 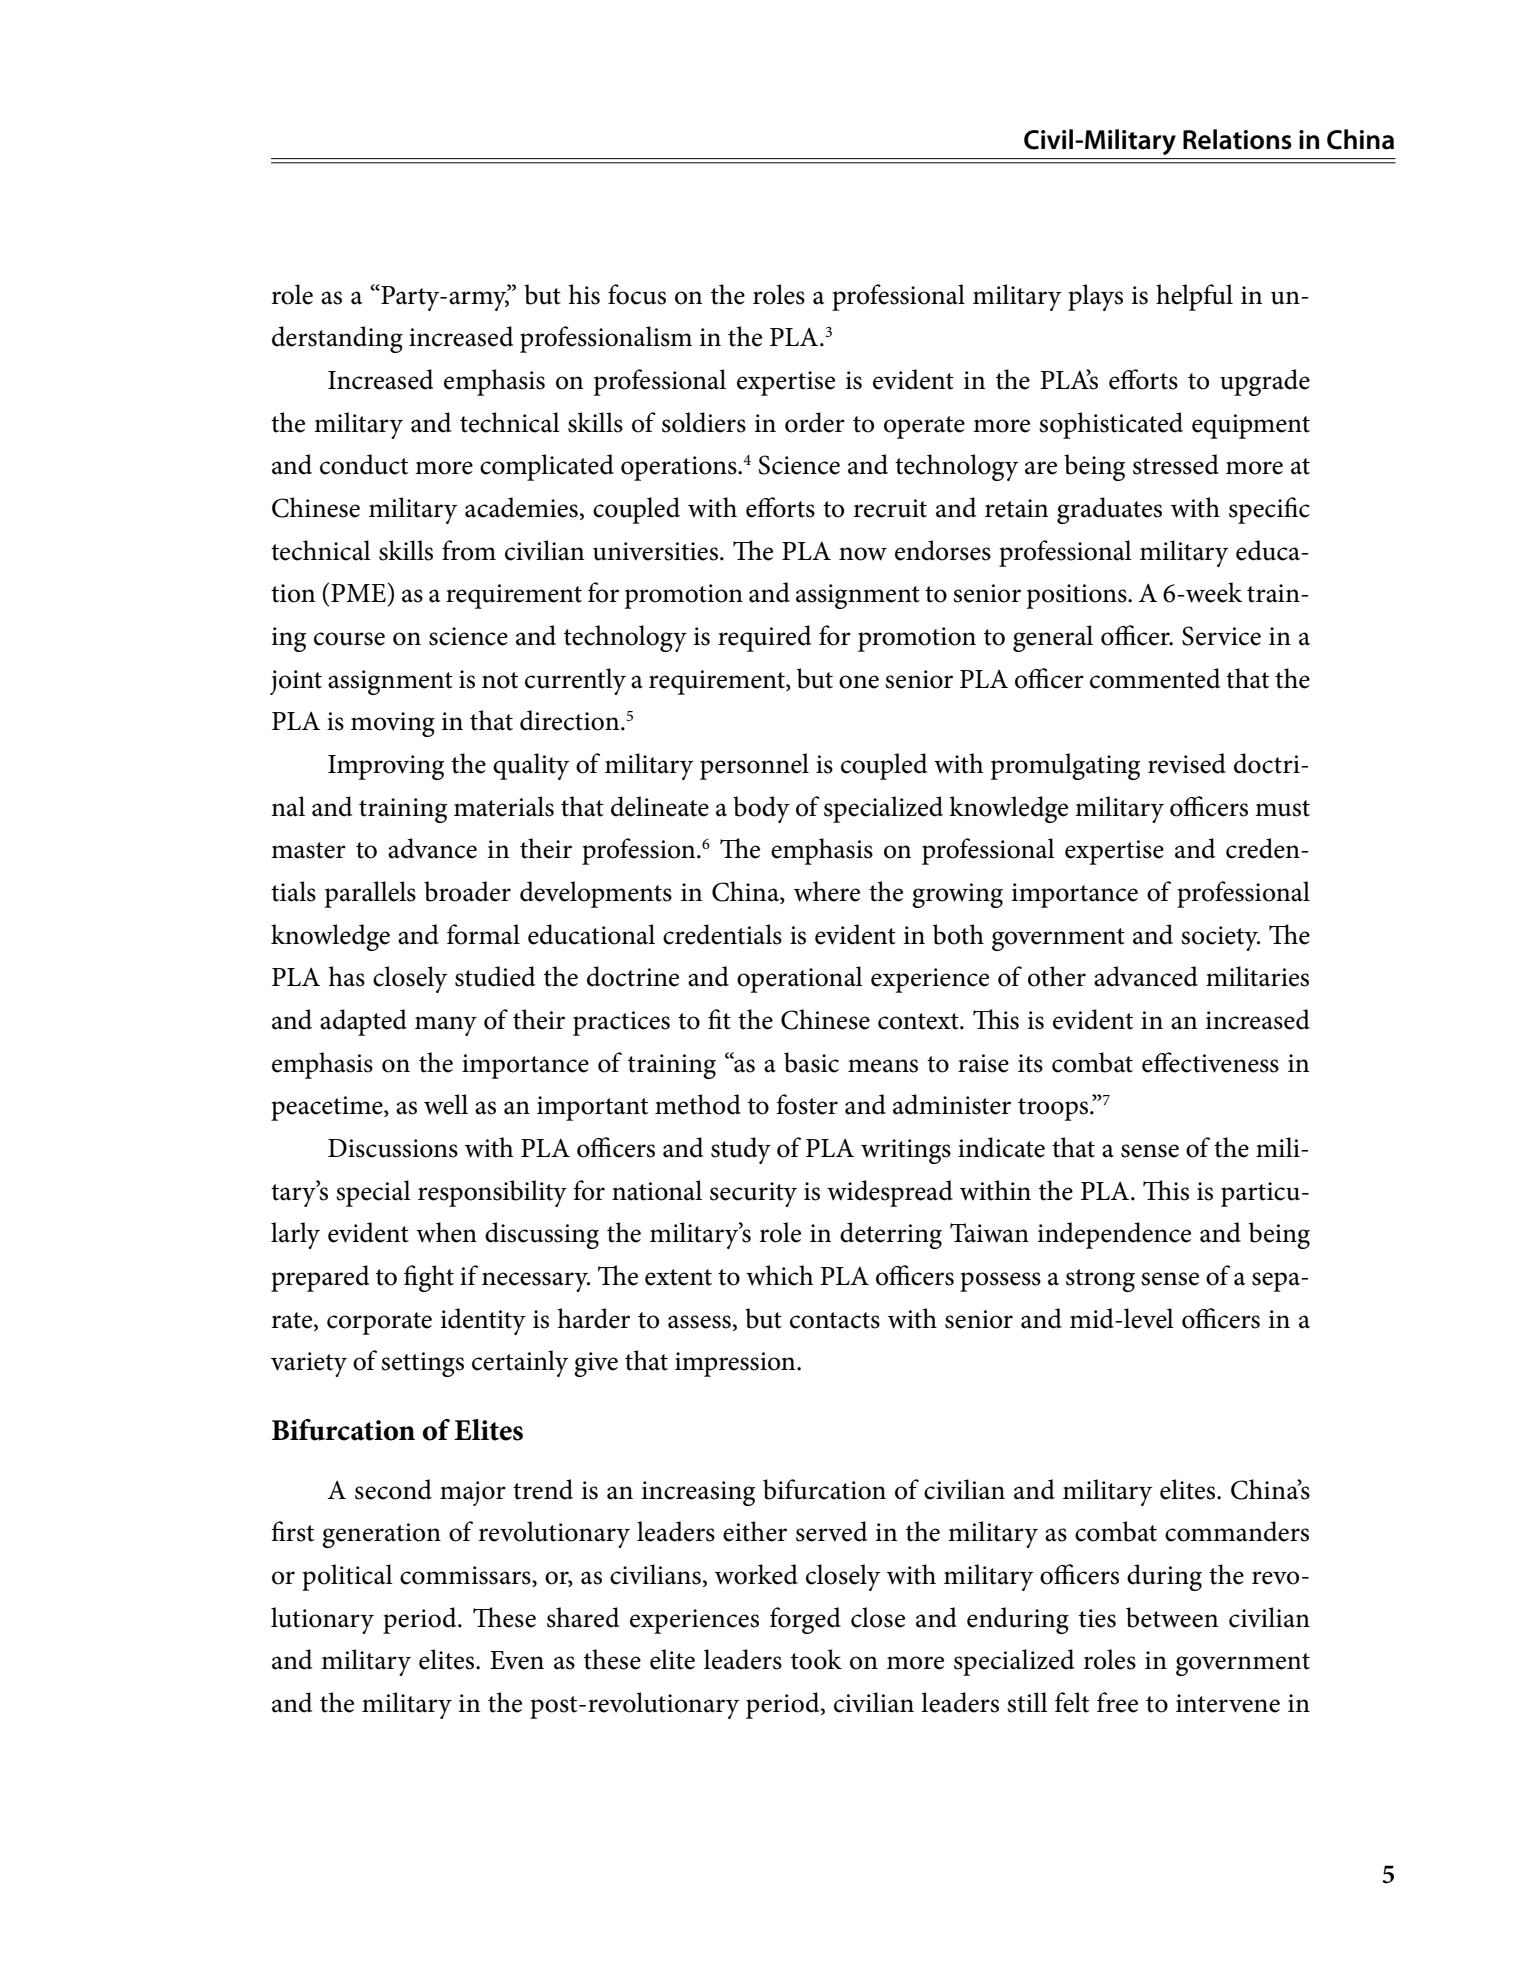 What do you see at coordinates (815, 422) in the document?
I see `order` at bounding box center [815, 422].
